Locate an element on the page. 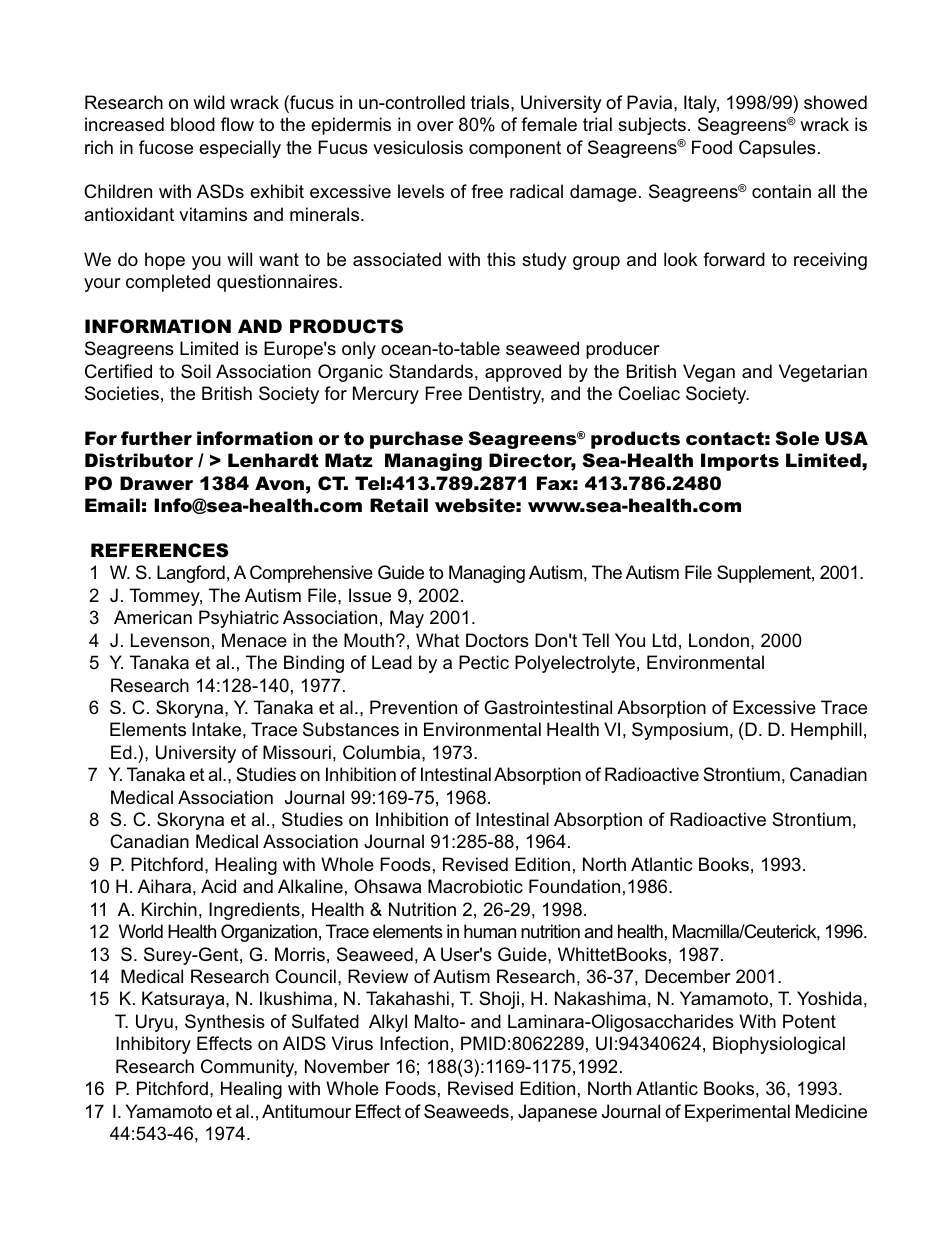 This document has width=952, height=1233. American is located at coordinates (153, 617).
